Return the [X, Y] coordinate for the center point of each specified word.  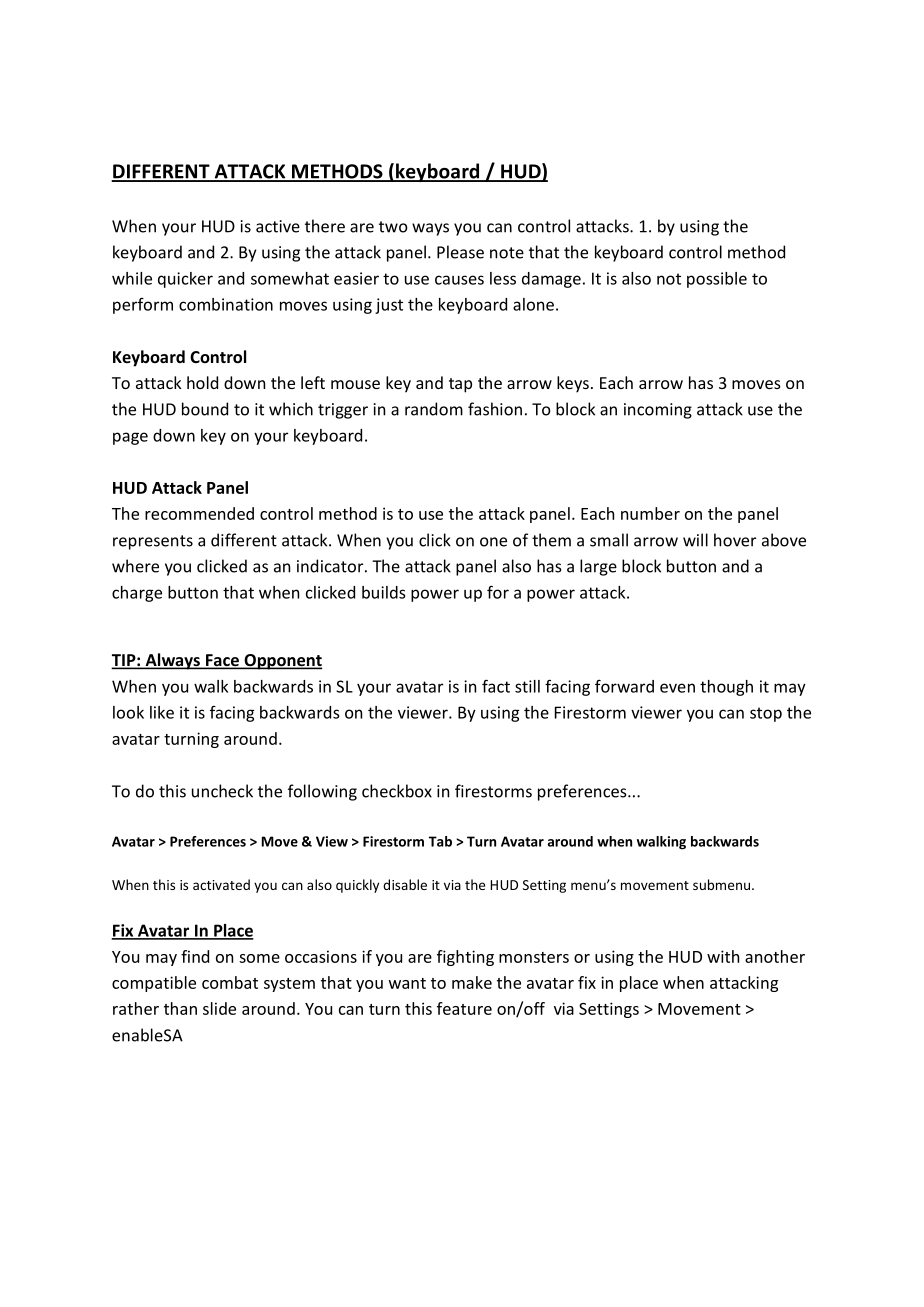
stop [766, 714]
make [472, 982]
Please [460, 252]
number [650, 513]
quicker [185, 280]
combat [230, 982]
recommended [199, 513]
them [551, 540]
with [723, 956]
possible [717, 280]
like [162, 712]
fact [496, 686]
